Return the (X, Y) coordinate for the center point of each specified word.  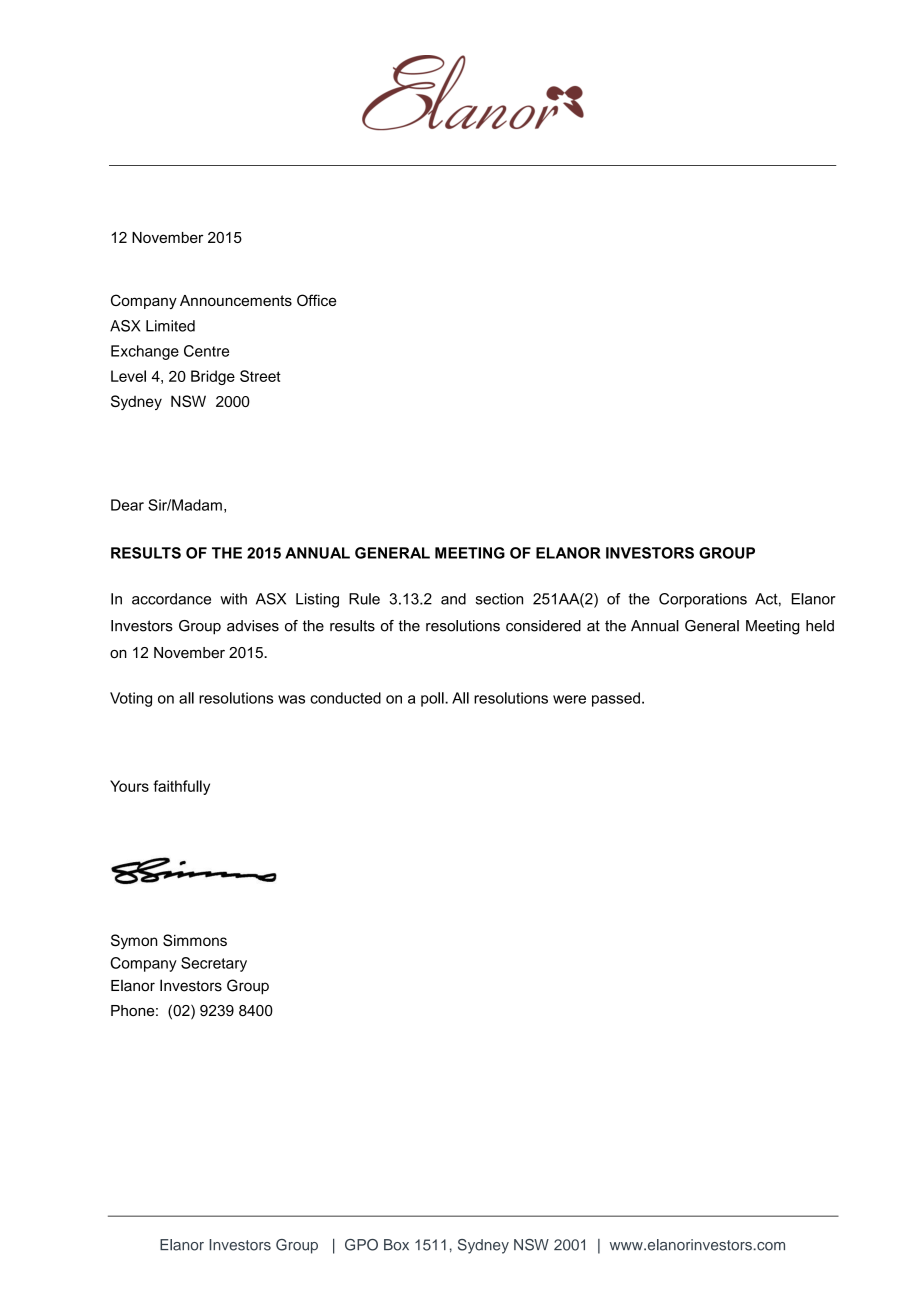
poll (433, 699)
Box (396, 1245)
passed (616, 699)
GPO (361, 1245)
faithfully (181, 787)
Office (316, 300)
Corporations (703, 600)
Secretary (214, 964)
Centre (206, 351)
